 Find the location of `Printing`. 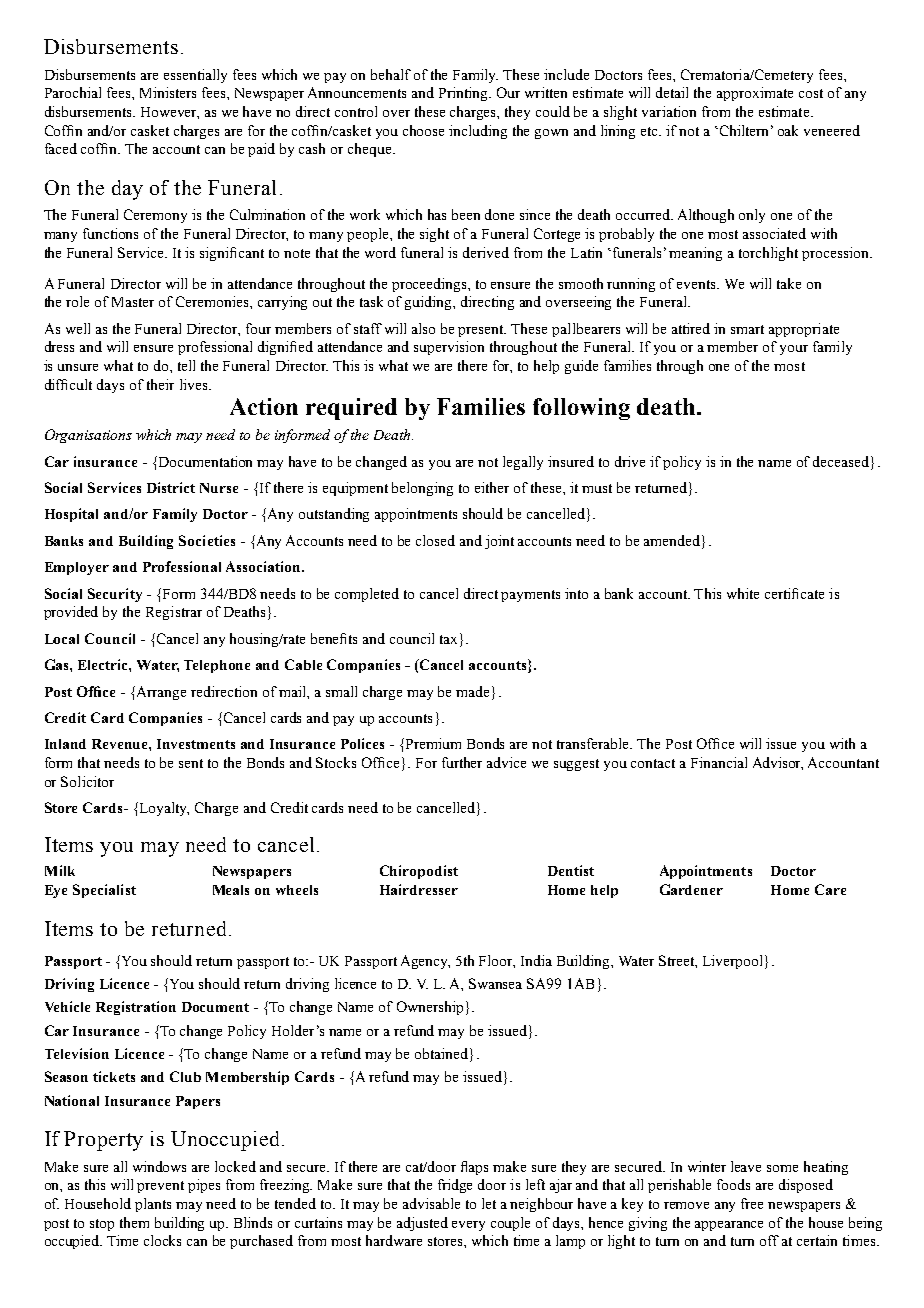

Printing is located at coordinates (465, 94).
